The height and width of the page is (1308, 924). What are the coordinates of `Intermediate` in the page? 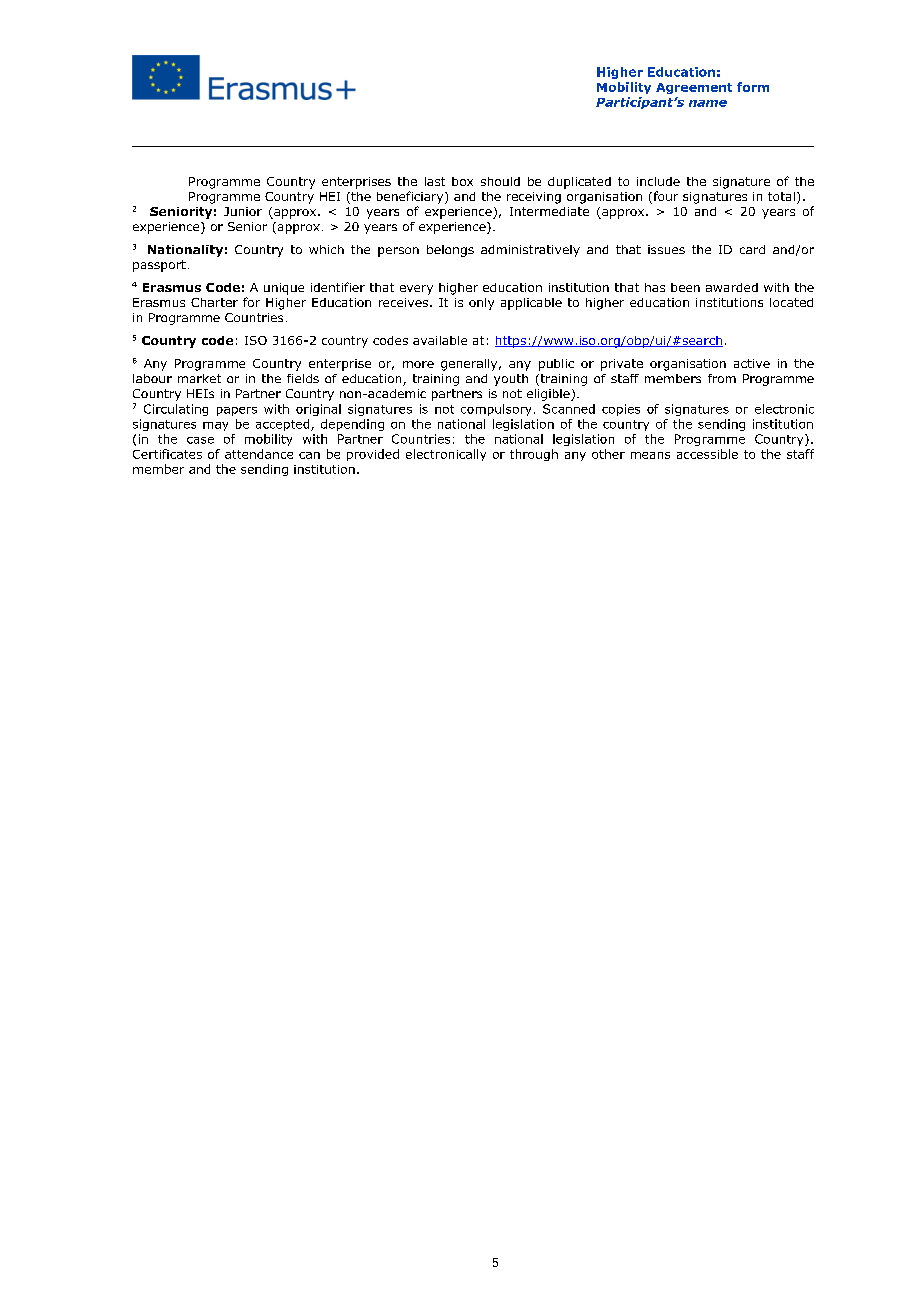 It's located at (549, 211).
